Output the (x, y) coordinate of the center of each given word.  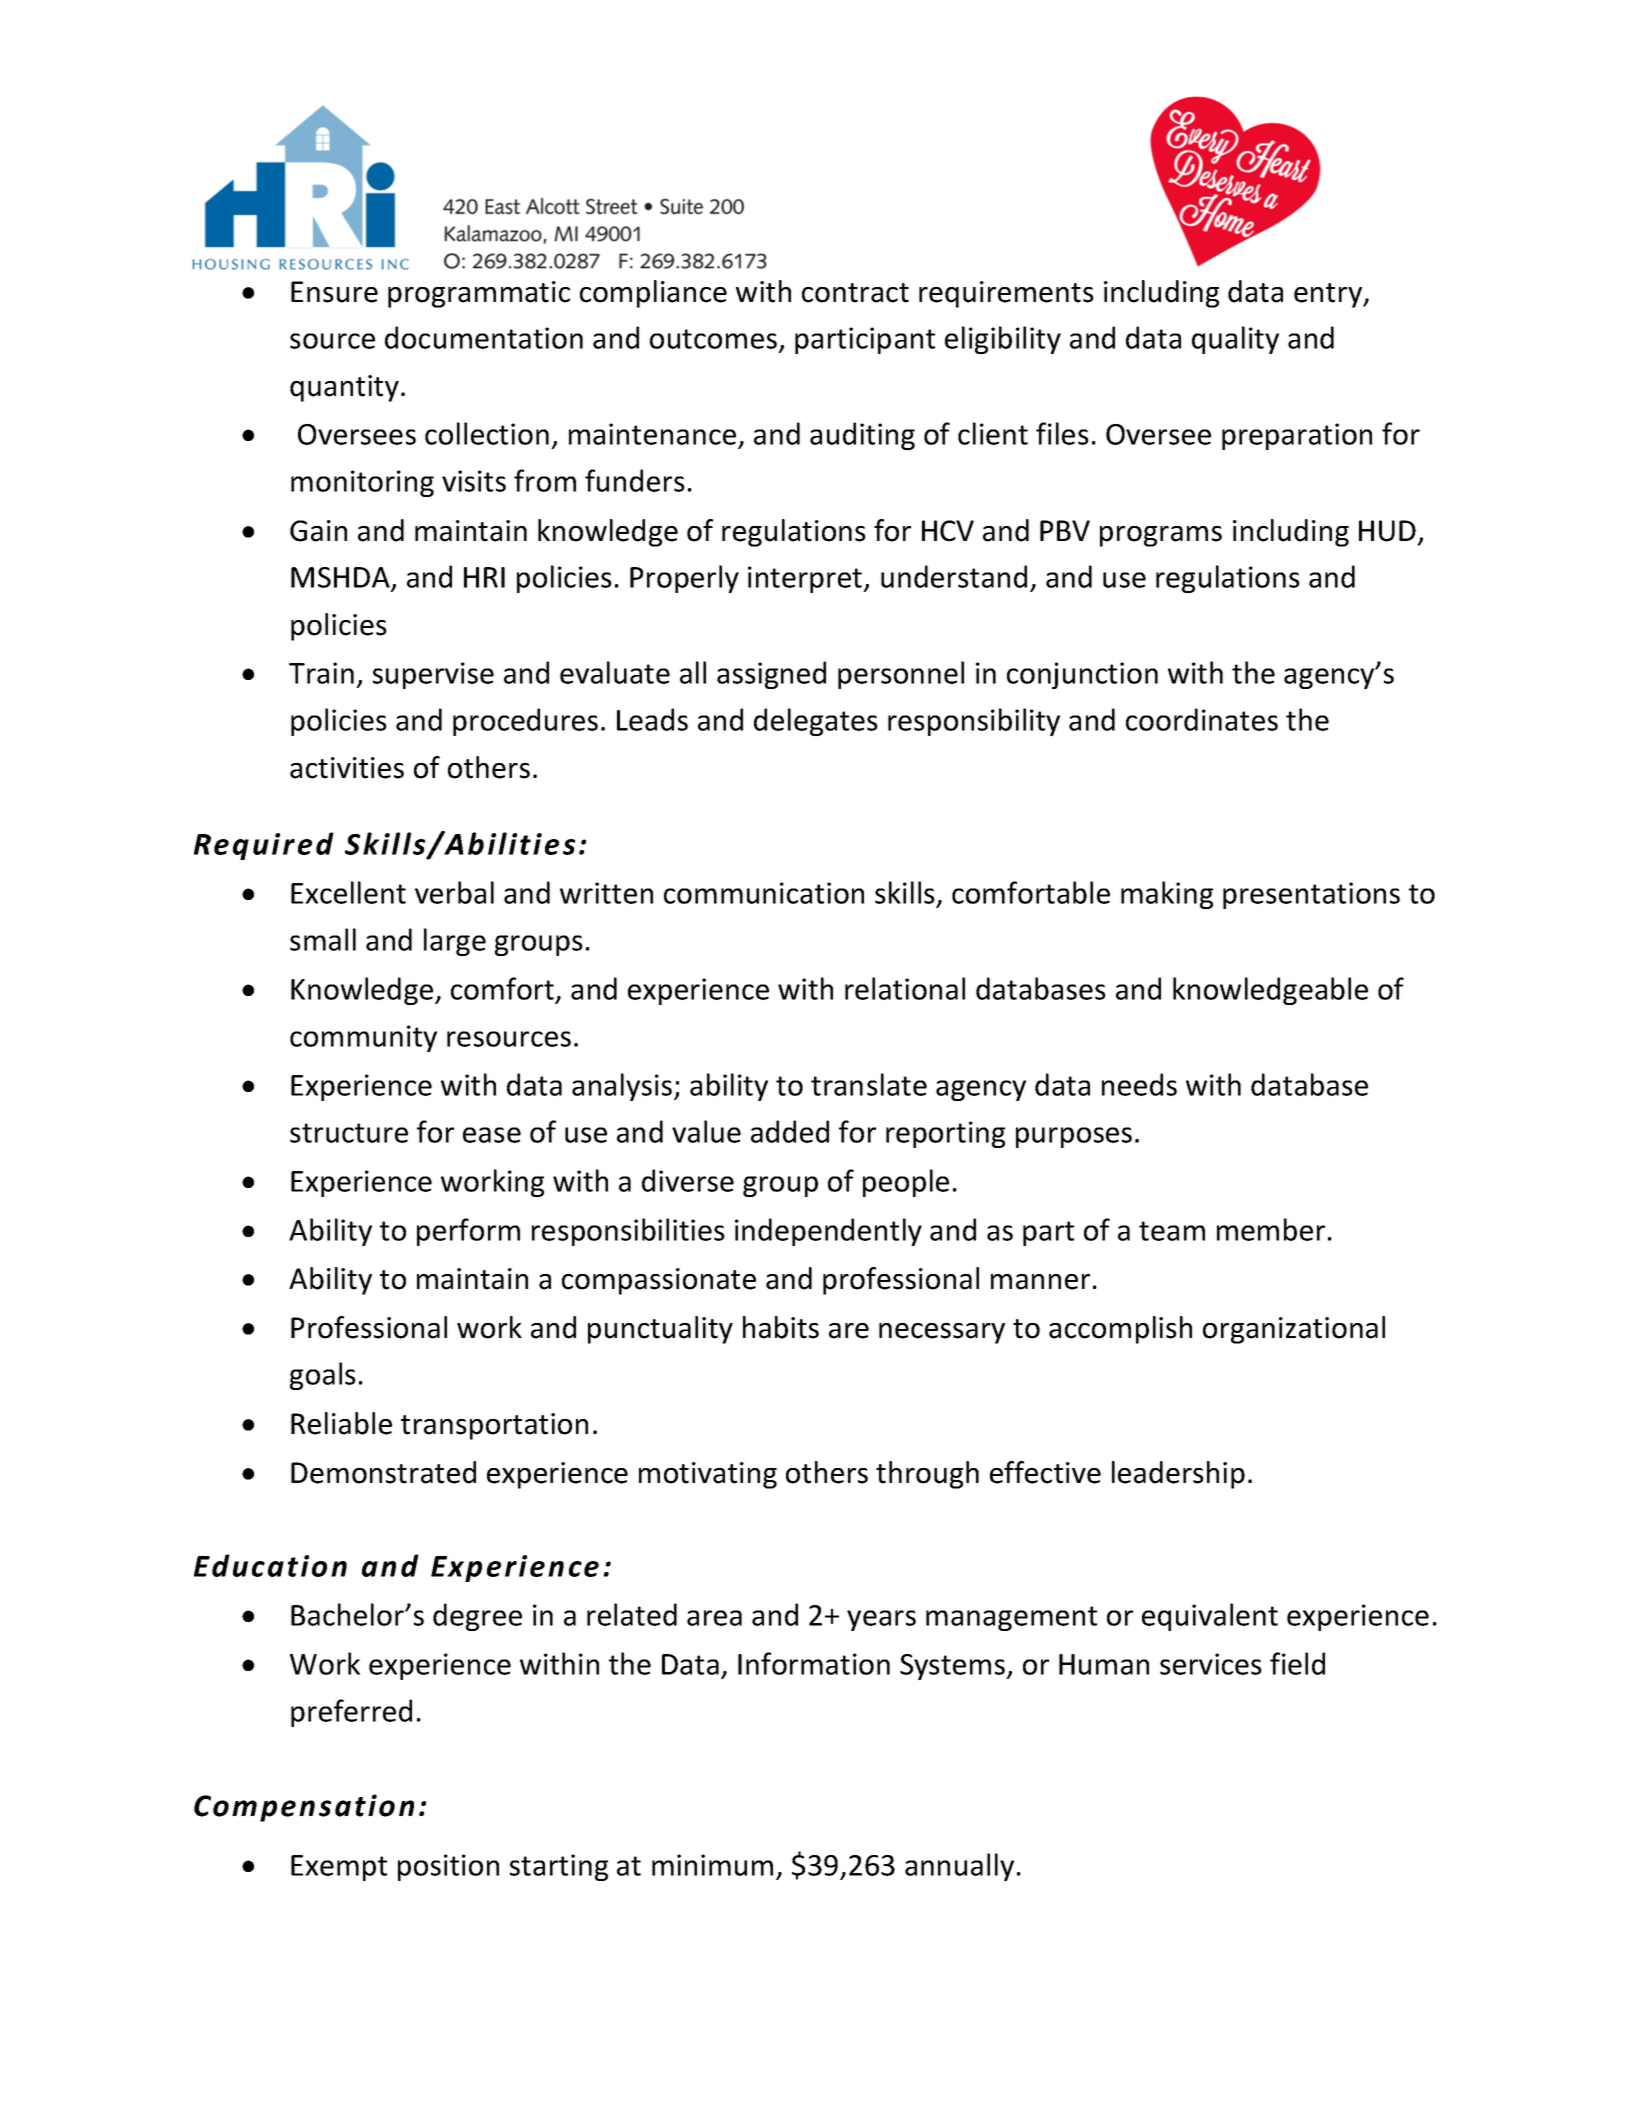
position (448, 1867)
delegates (816, 722)
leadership (1178, 1475)
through (927, 1475)
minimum (712, 1865)
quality (1235, 340)
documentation (484, 337)
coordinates (1202, 719)
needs (1139, 1084)
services (1211, 1664)
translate (869, 1084)
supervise (433, 675)
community (363, 1038)
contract (855, 293)
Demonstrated (383, 1472)
